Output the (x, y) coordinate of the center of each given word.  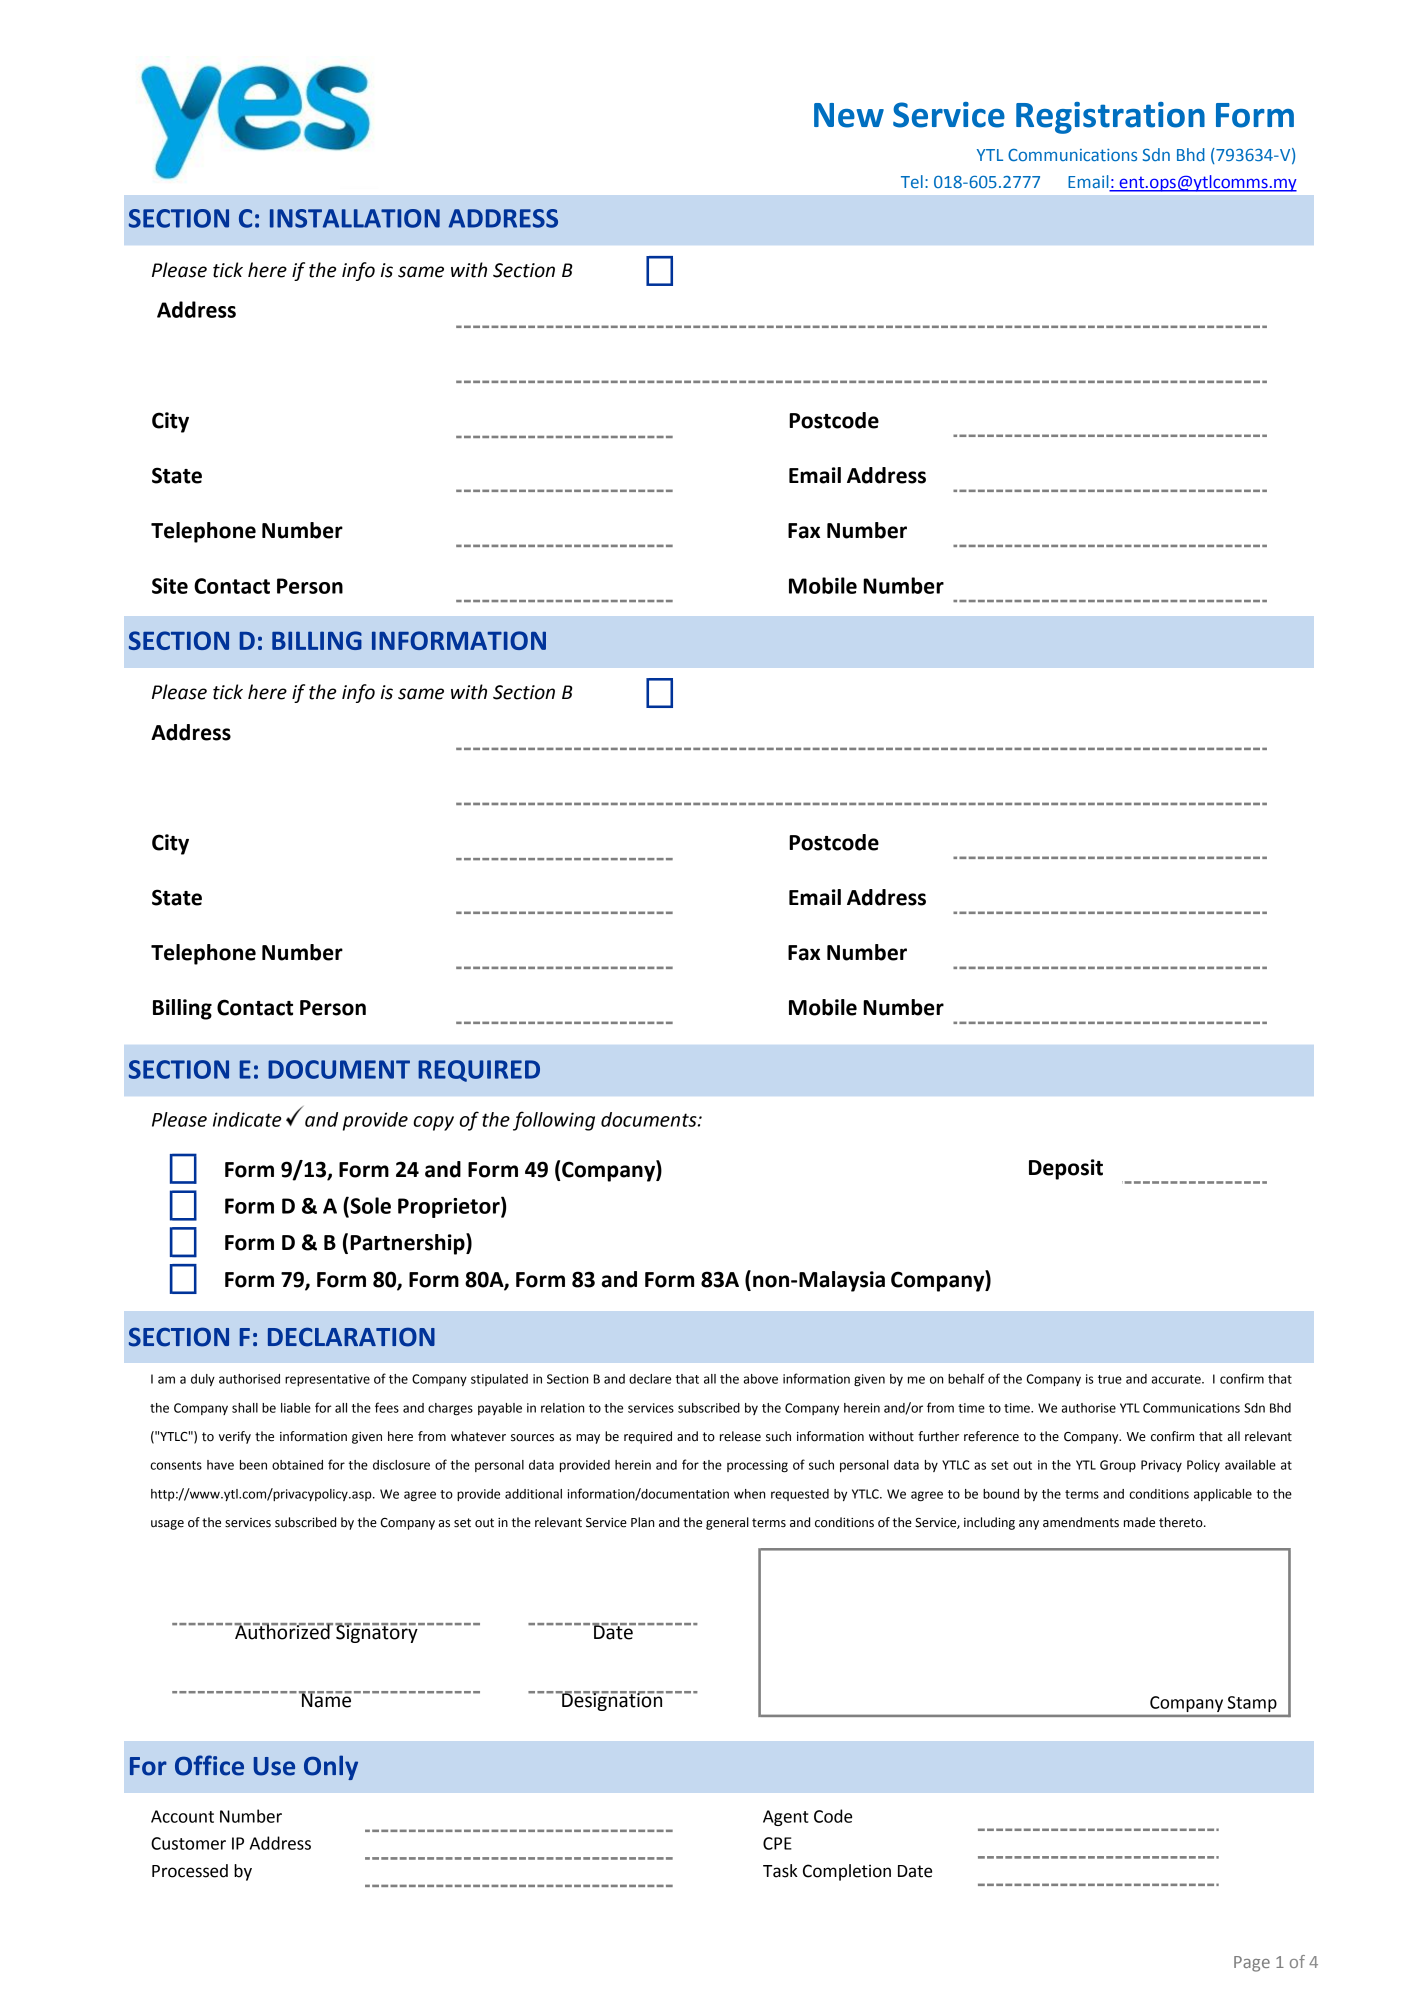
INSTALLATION (355, 218)
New (849, 115)
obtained (297, 1465)
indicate (247, 1119)
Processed (190, 1871)
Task (780, 1871)
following (554, 1121)
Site (170, 586)
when (749, 1494)
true (1110, 1379)
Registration (1110, 118)
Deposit (1066, 1169)
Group (1118, 1466)
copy (433, 1123)
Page (1252, 1964)
